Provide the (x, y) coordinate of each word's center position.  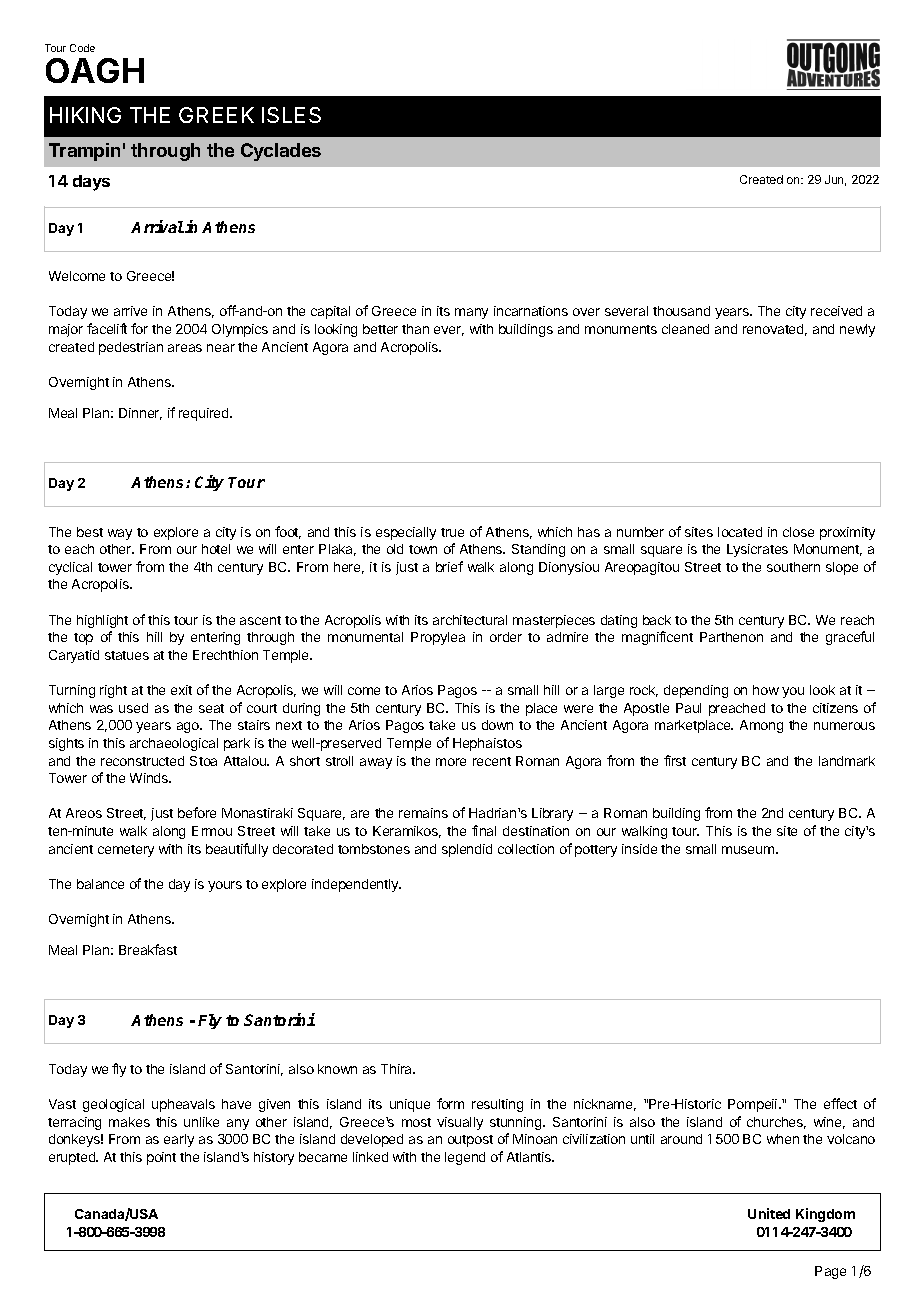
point (161, 1158)
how (766, 690)
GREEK (216, 115)
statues (127, 655)
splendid (467, 850)
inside (639, 849)
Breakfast (148, 949)
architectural (470, 620)
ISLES (291, 115)
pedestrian (131, 348)
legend (465, 1158)
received (836, 311)
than (415, 329)
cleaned (685, 329)
